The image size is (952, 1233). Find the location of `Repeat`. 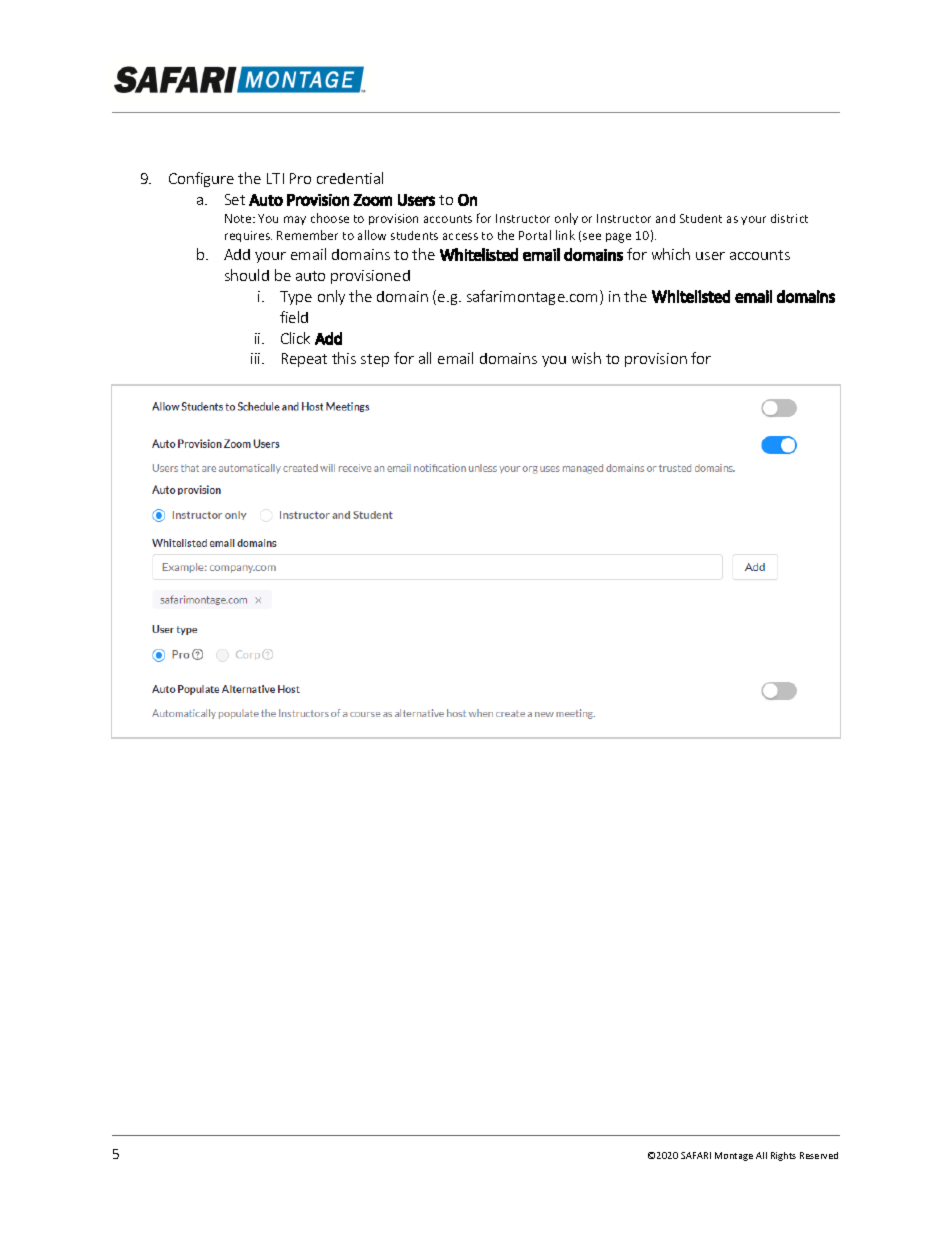

Repeat is located at coordinates (304, 360).
